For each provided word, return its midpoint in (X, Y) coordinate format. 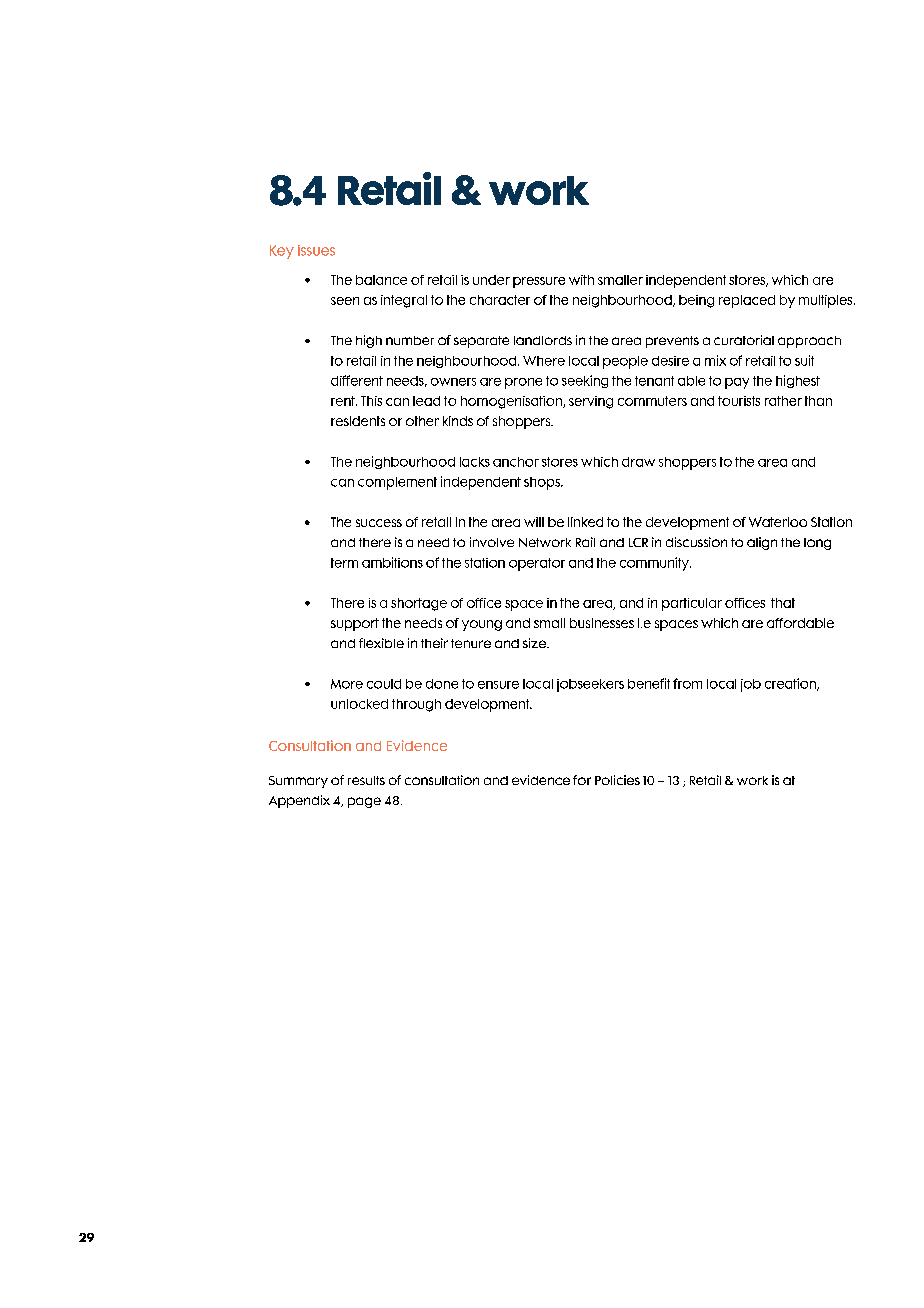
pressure (539, 282)
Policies (617, 780)
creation (791, 684)
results (366, 780)
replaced (747, 301)
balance (381, 280)
